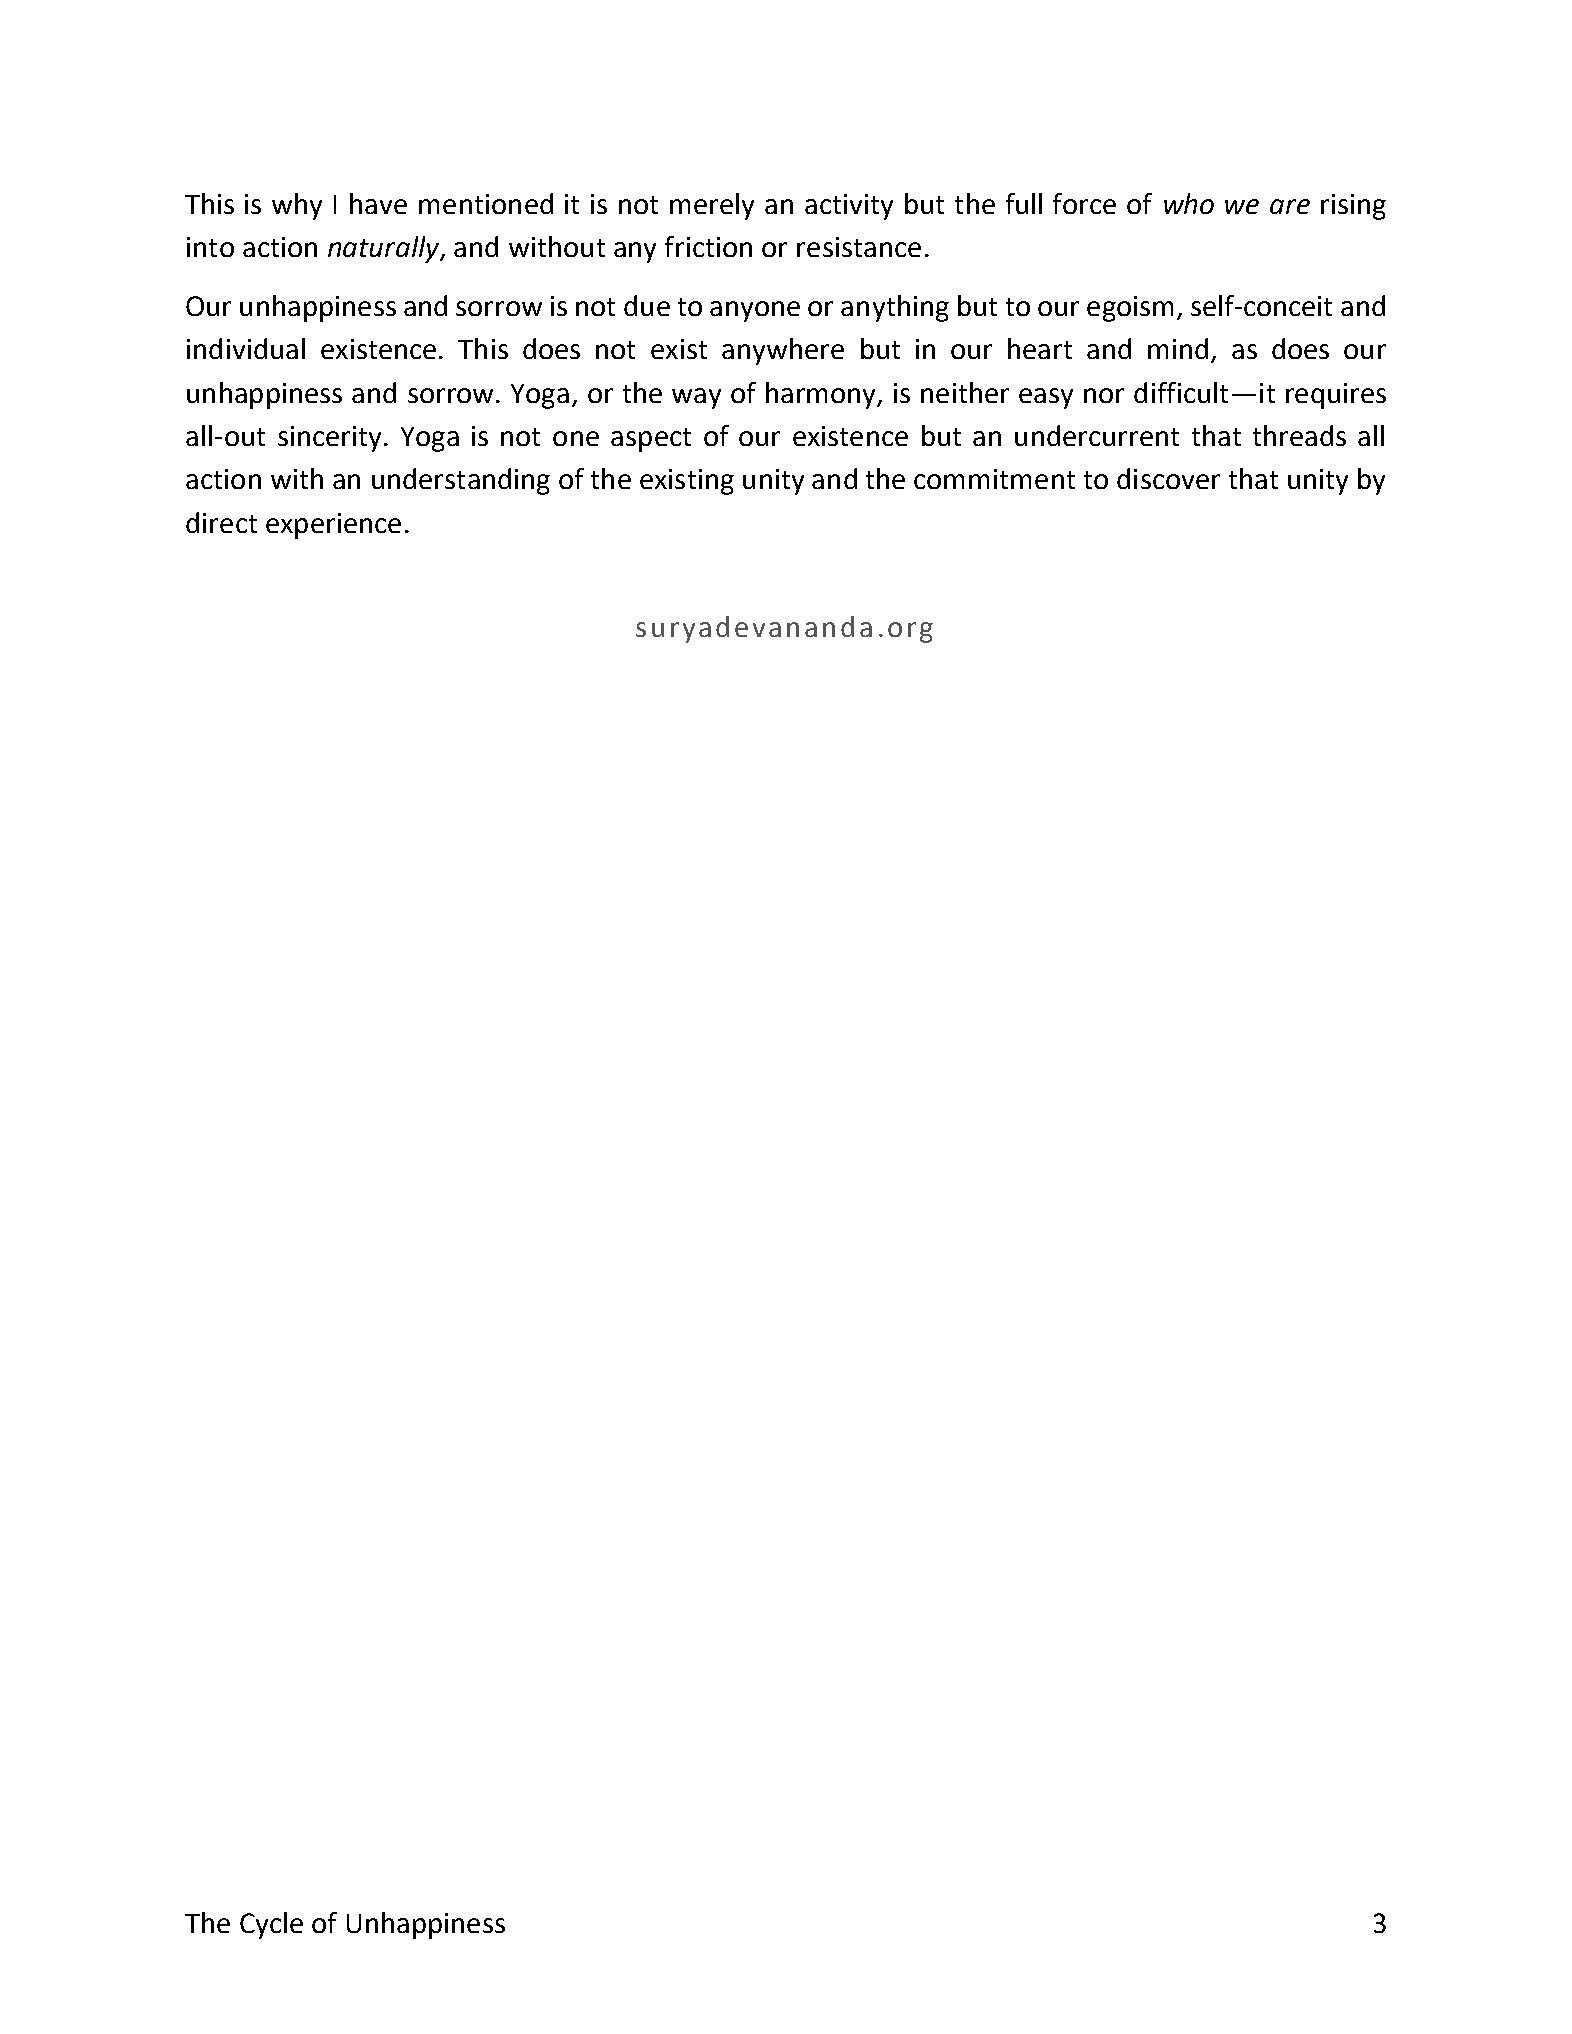  Describe the element at coordinates (1299, 435) in the screenshot. I see `threads` at that location.
